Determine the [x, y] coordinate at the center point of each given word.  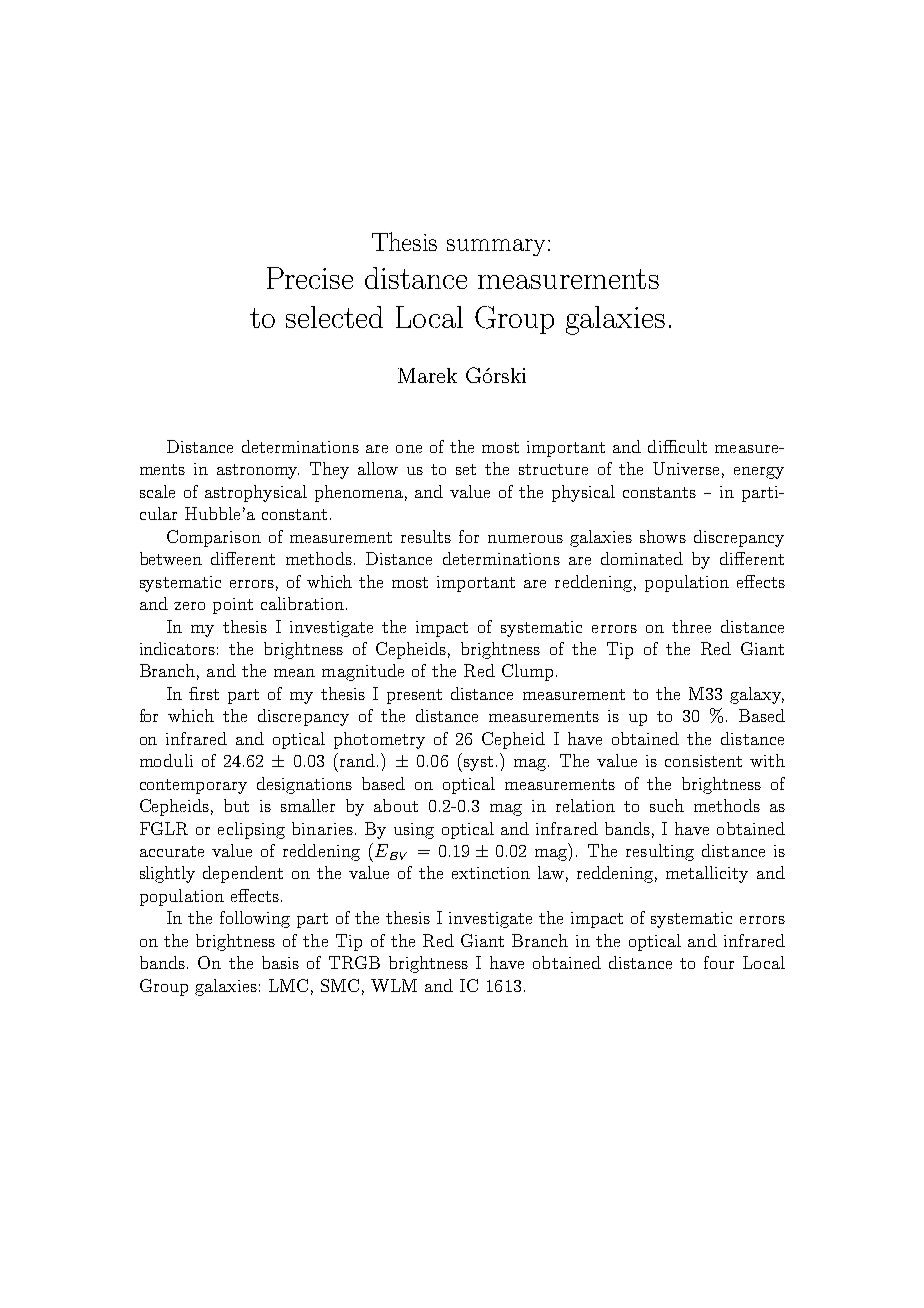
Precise [310, 278]
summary [496, 247]
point [233, 606]
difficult [677, 446]
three [691, 626]
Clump [527, 672]
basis [280, 962]
